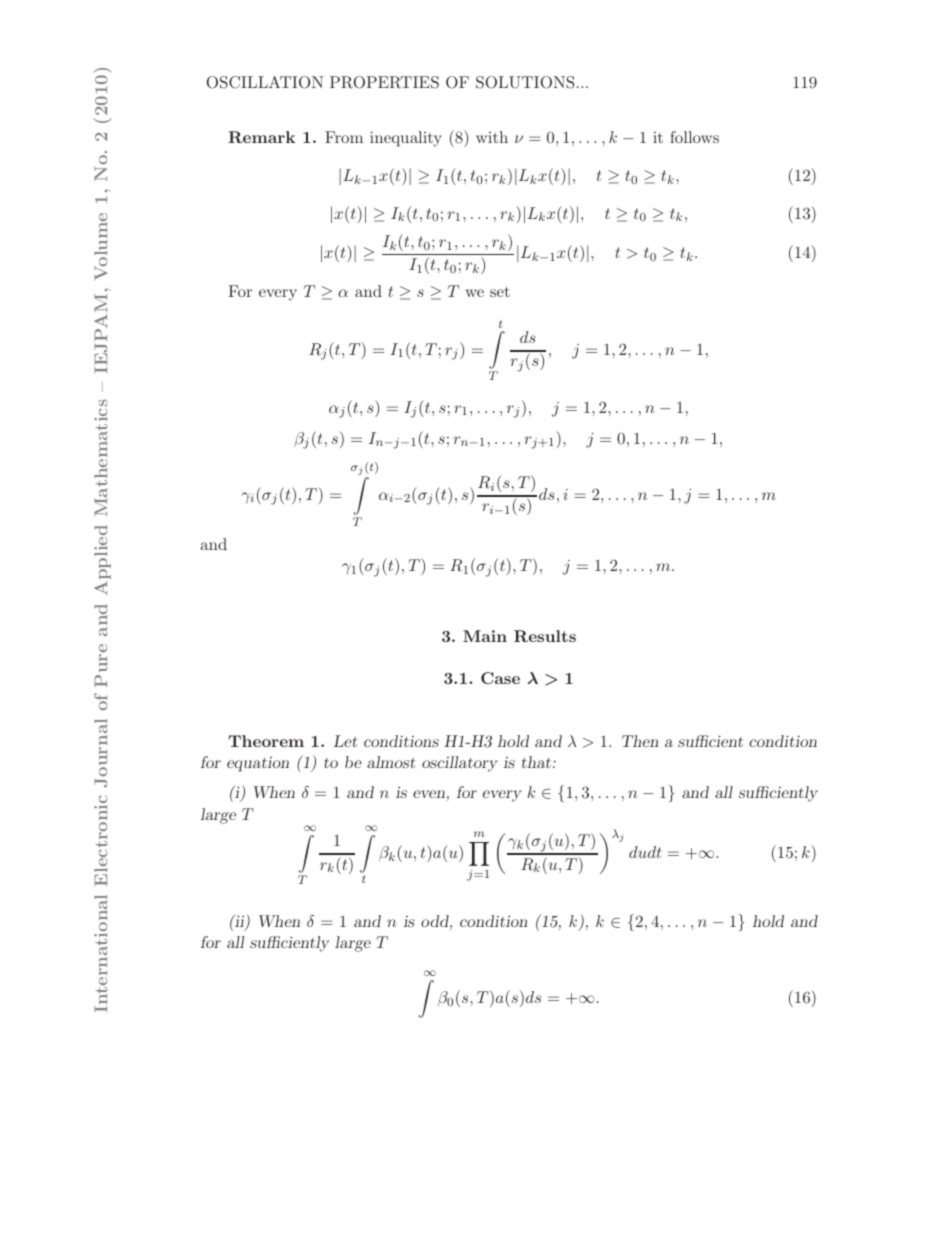 The image size is (952, 1233). I want to click on Main, so click(485, 636).
